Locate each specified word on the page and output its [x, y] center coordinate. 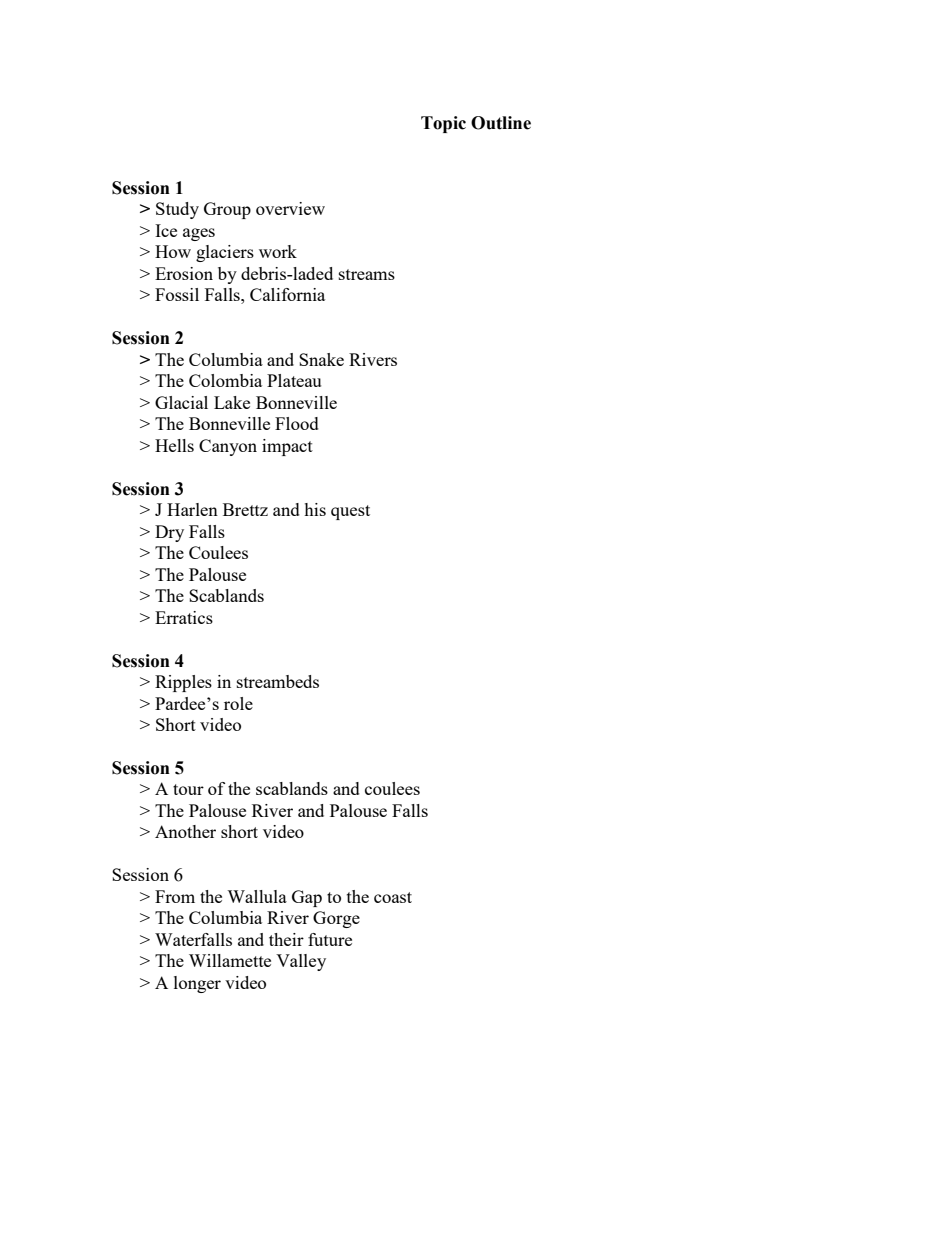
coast [393, 897]
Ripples [183, 683]
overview [290, 208]
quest [350, 512]
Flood [297, 423]
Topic [443, 124]
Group [227, 210]
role [238, 703]
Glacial [181, 402]
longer [197, 984]
